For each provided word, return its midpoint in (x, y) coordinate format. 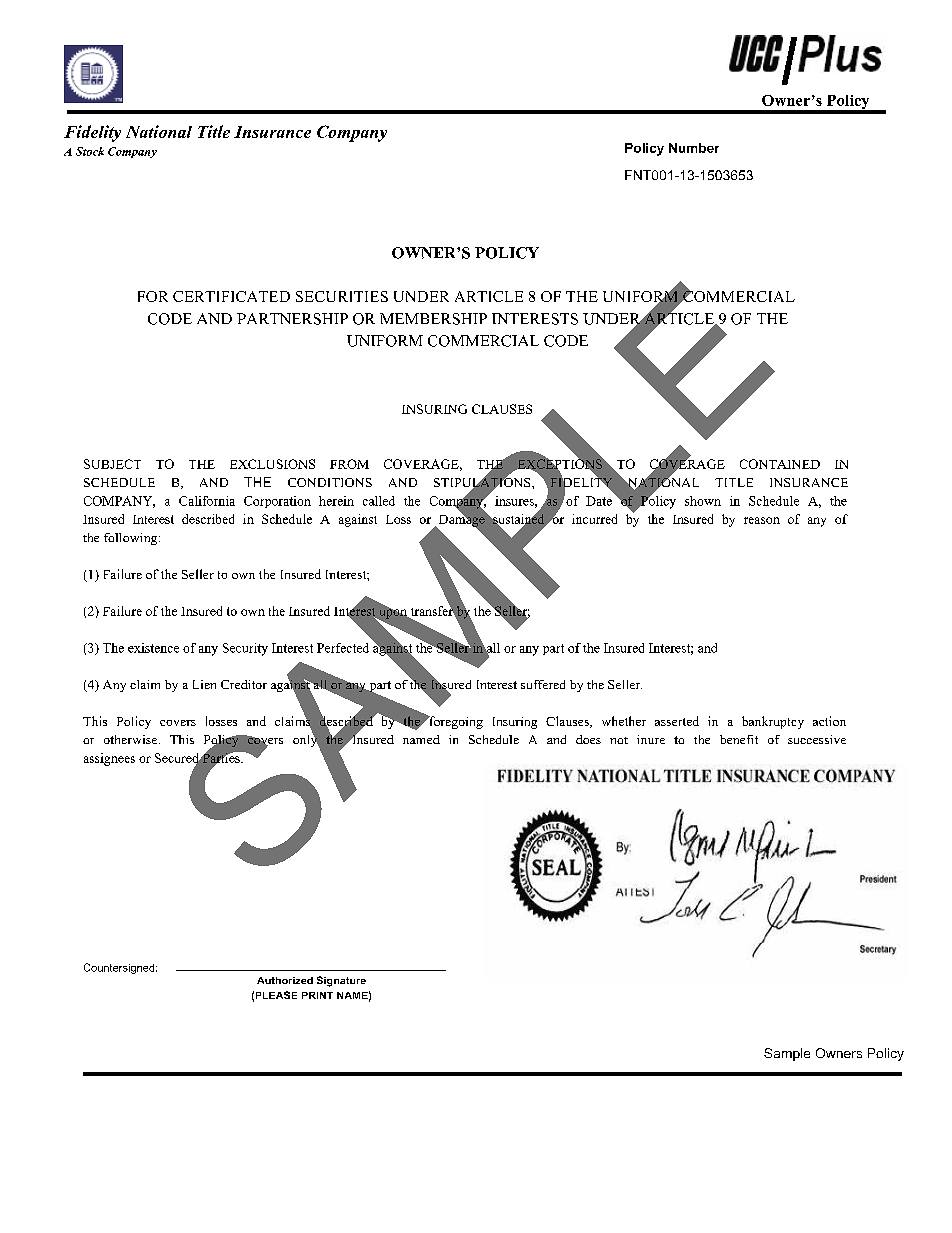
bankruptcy (773, 722)
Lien (204, 684)
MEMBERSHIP (433, 319)
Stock (90, 151)
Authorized (285, 980)
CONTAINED (780, 464)
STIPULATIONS (483, 482)
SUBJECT (112, 464)
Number (694, 148)
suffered (543, 684)
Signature (341, 981)
